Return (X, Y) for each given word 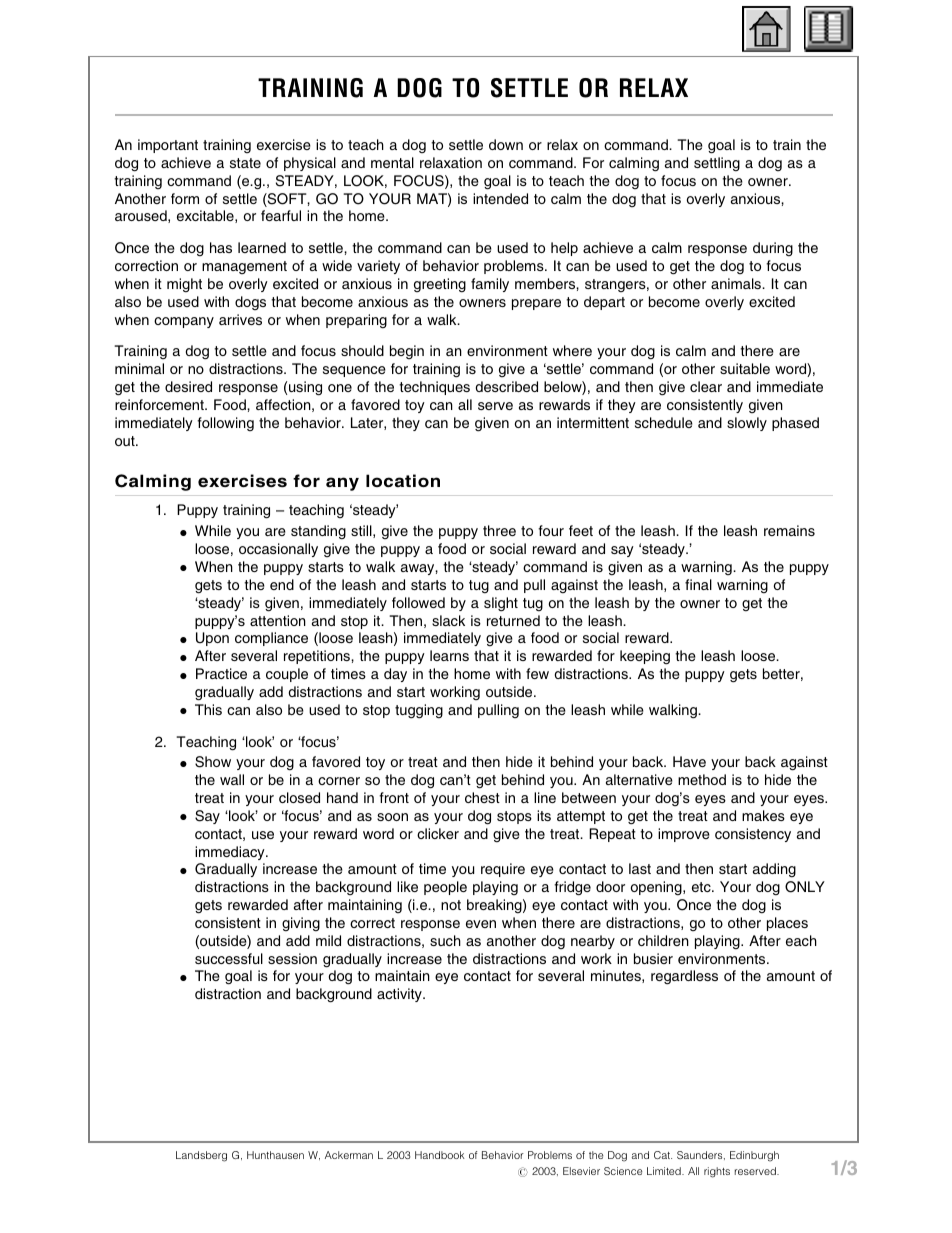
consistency (753, 835)
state (245, 163)
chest (482, 797)
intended (500, 198)
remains (789, 530)
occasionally (278, 550)
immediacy (231, 853)
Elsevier (581, 1171)
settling (717, 164)
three (499, 530)
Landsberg (201, 1156)
